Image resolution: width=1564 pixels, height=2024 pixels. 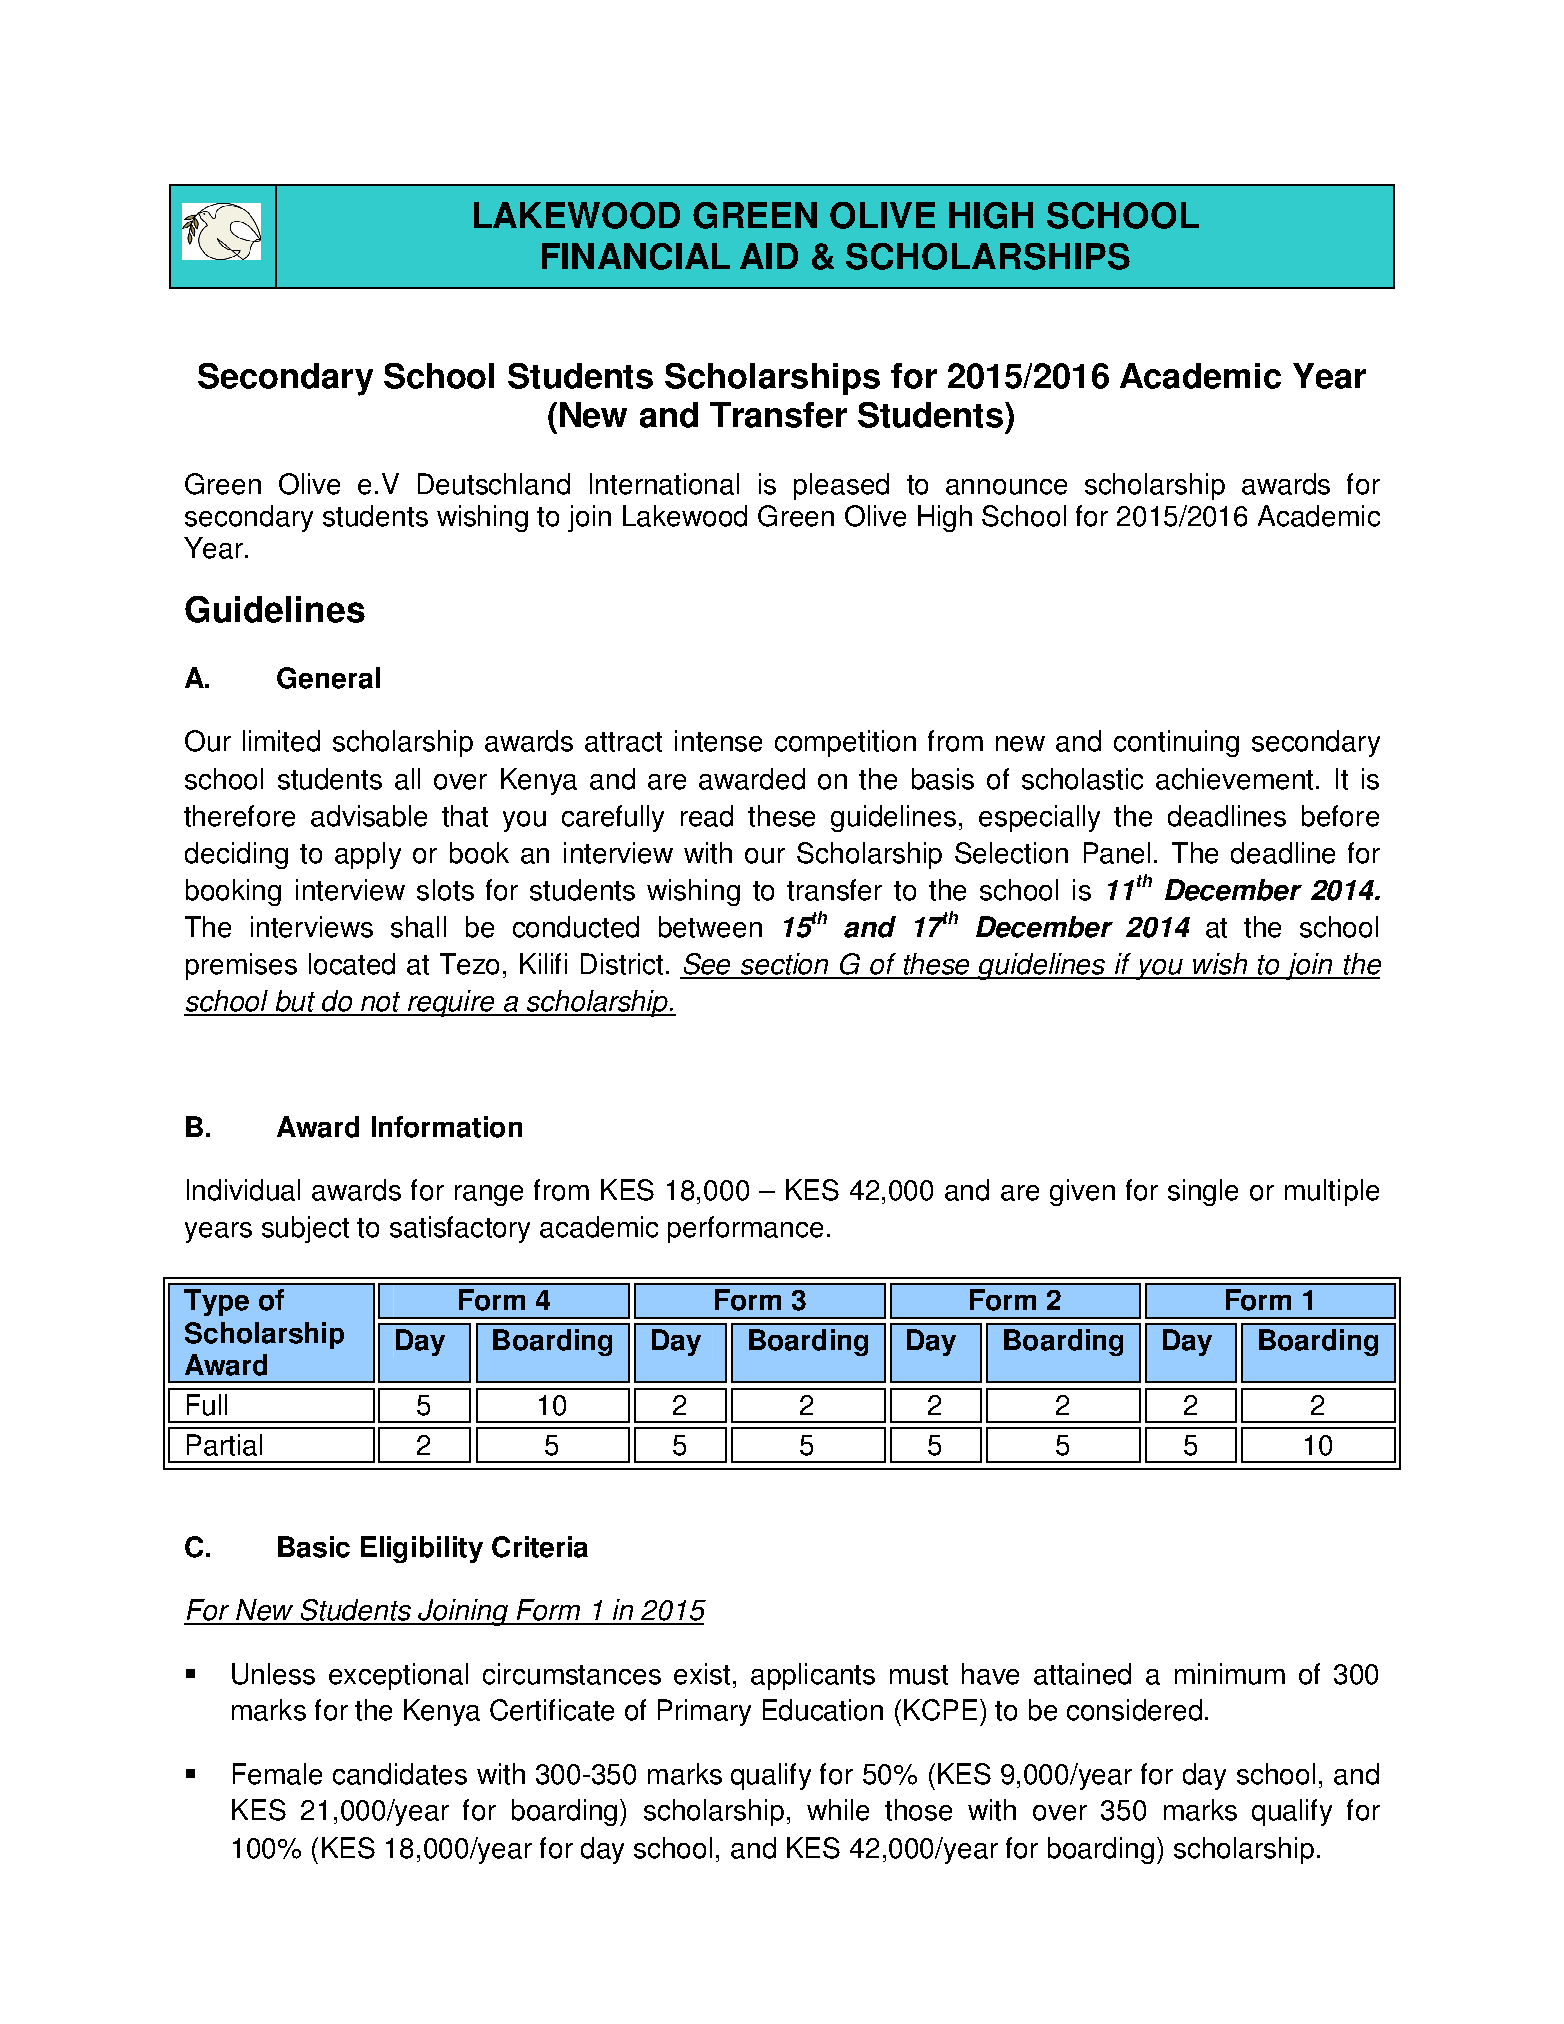 I want to click on announce, so click(x=1006, y=487).
